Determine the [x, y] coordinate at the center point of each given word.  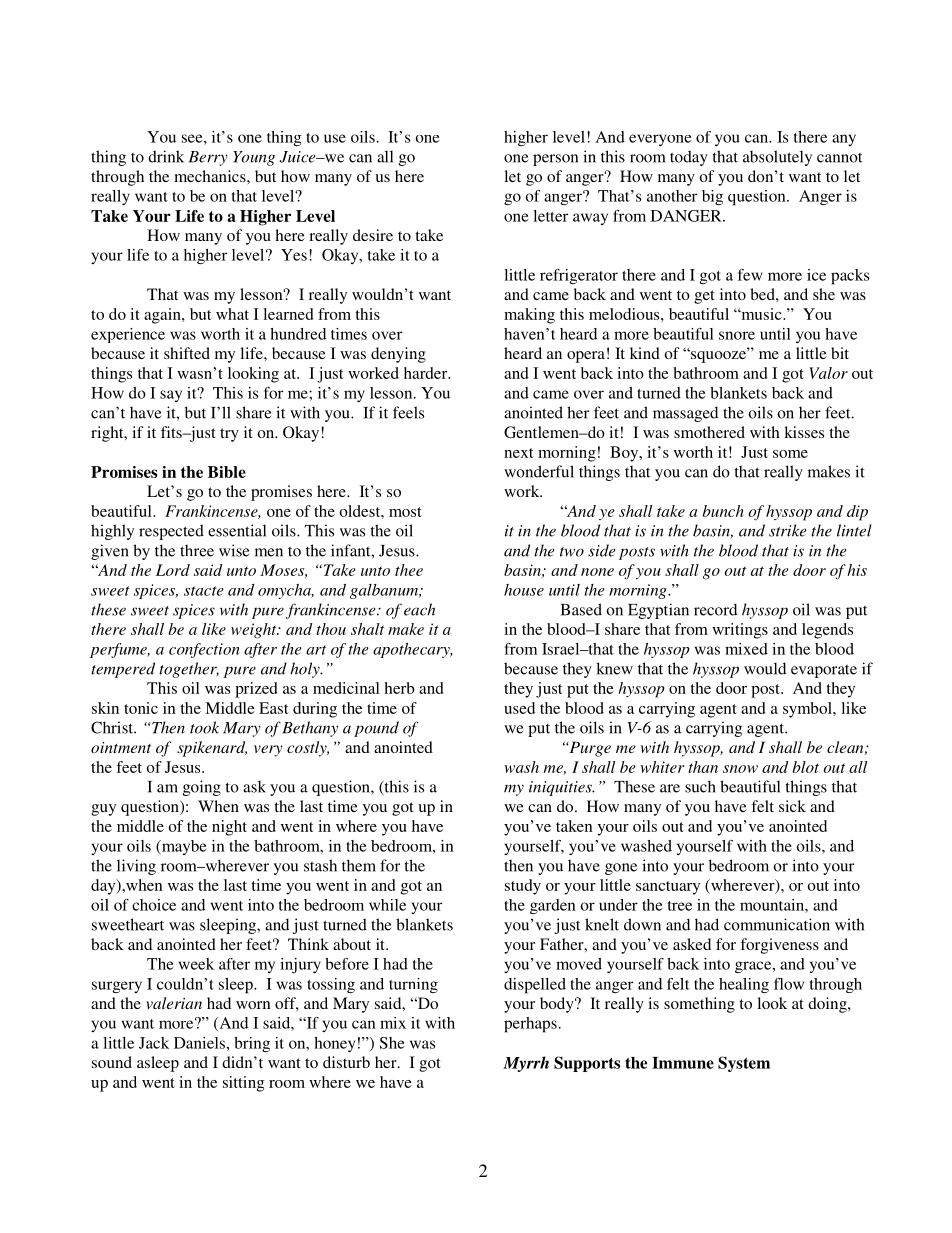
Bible [227, 472]
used [519, 708]
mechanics [211, 176]
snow [740, 769]
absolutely [777, 158]
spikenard [212, 749]
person [555, 160]
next [518, 453]
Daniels [199, 1043]
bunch [723, 511]
